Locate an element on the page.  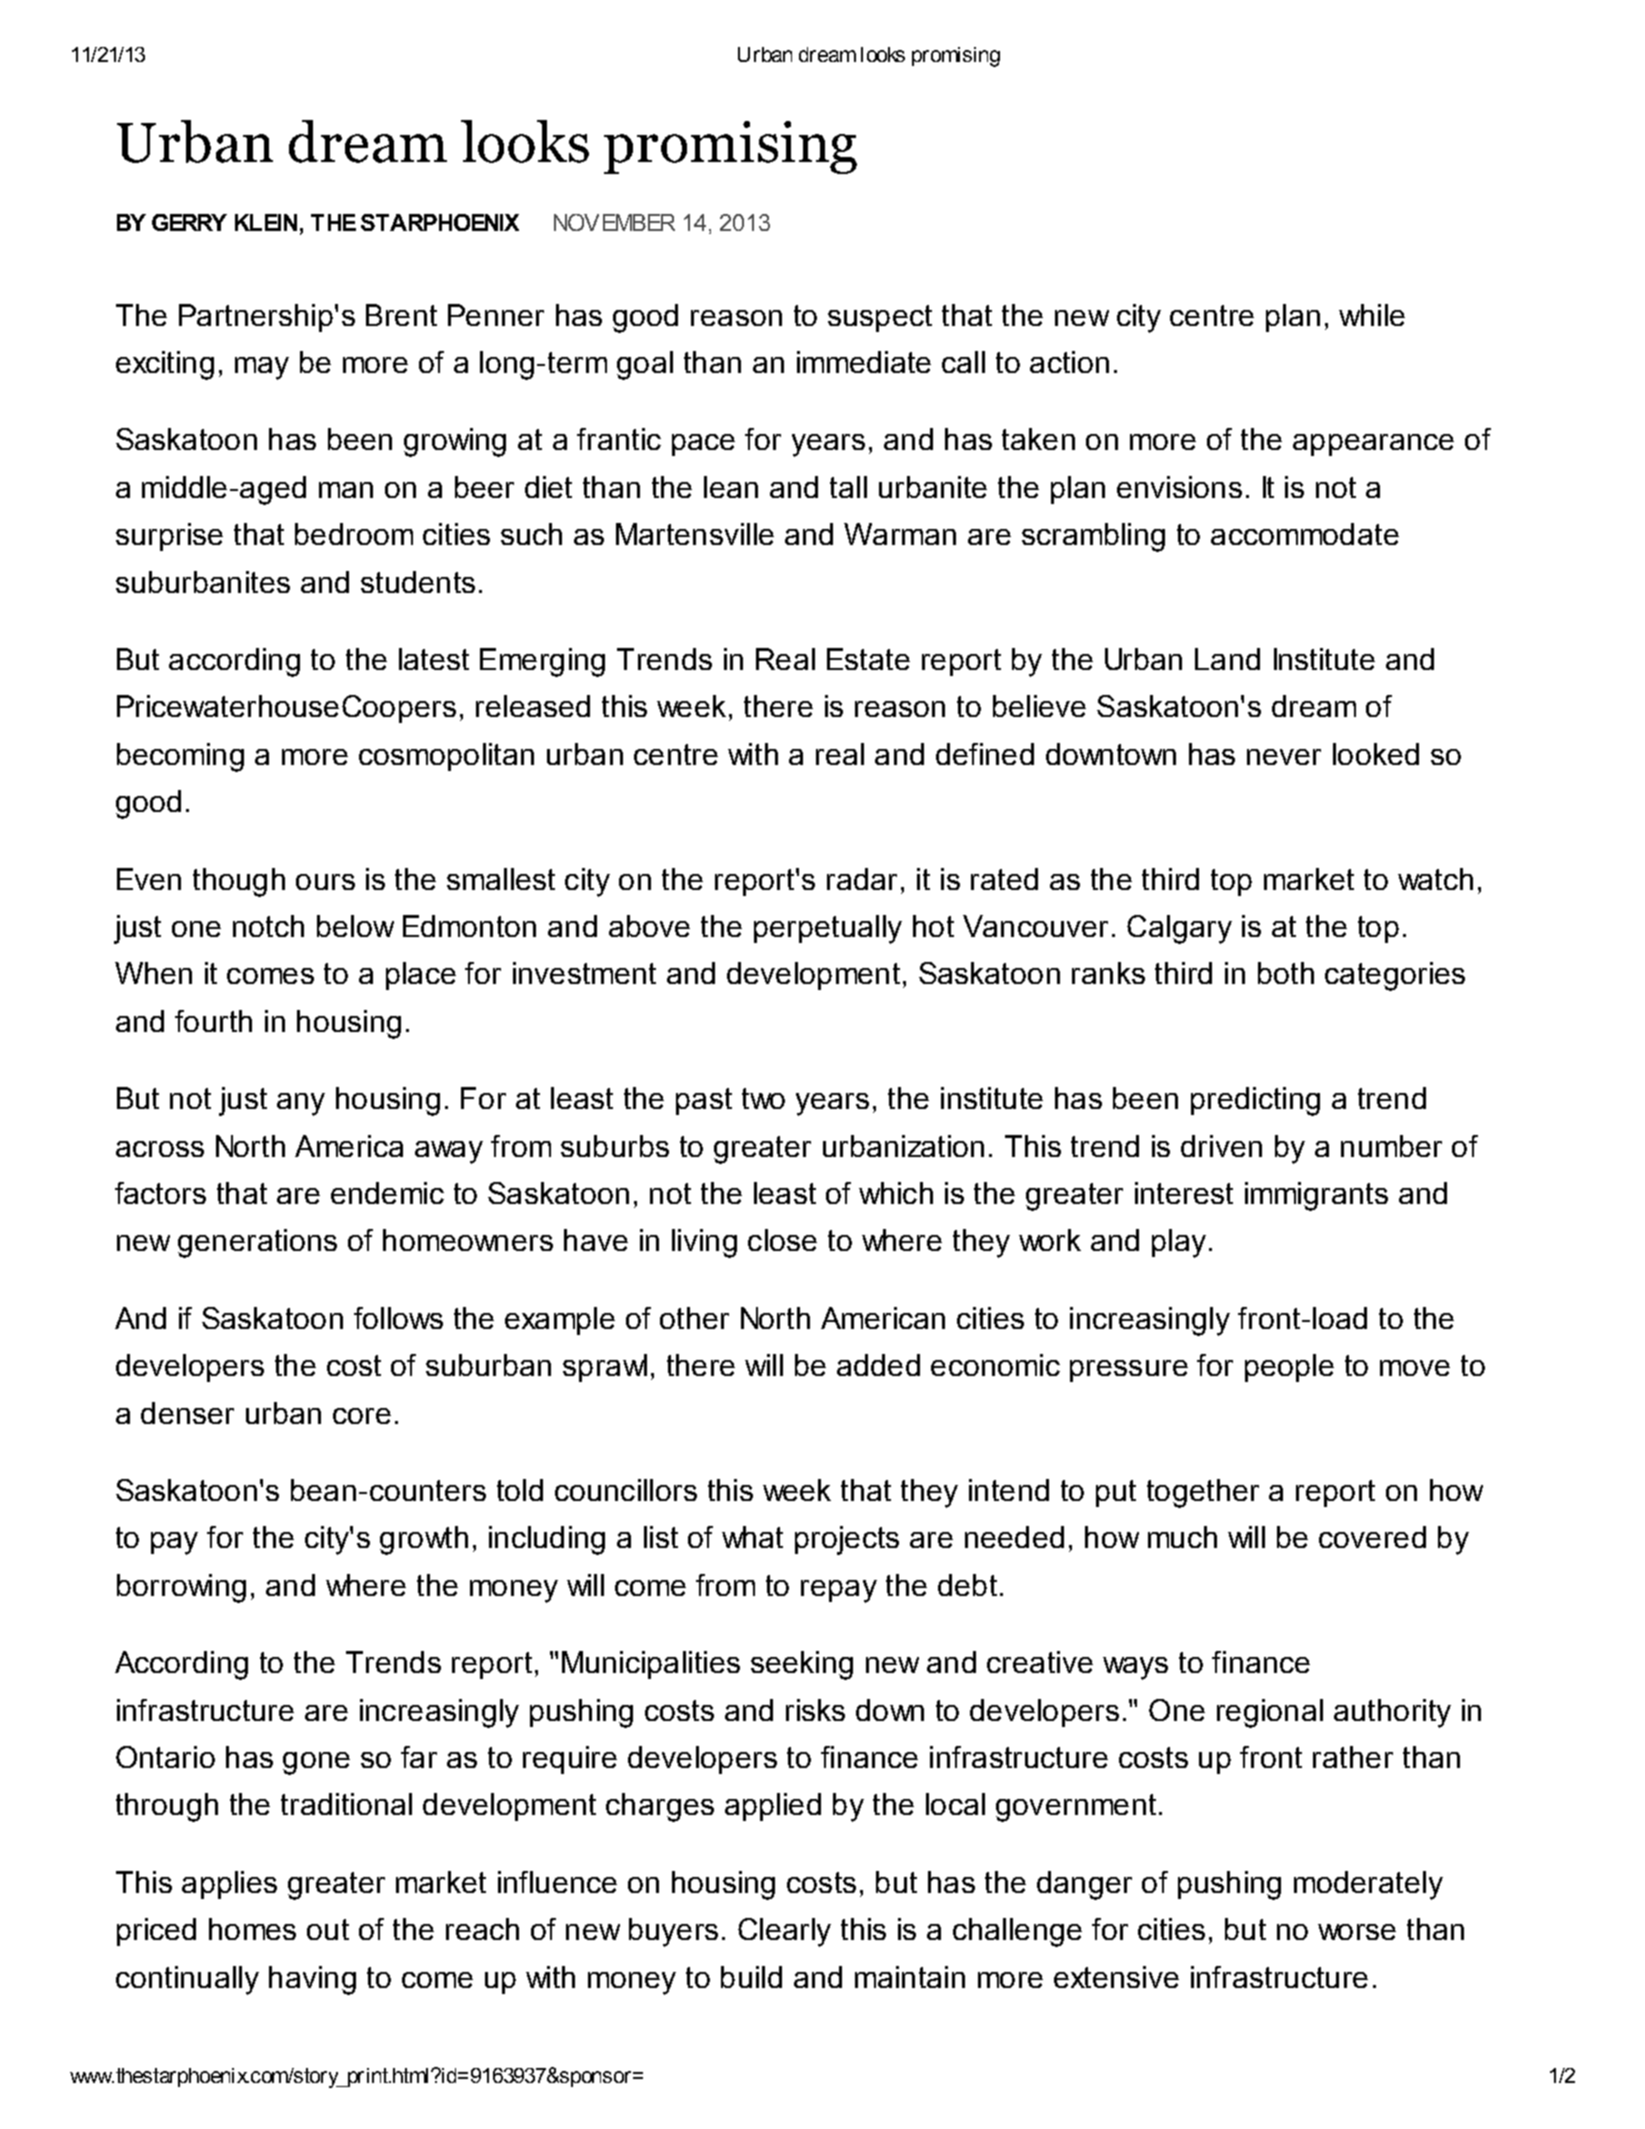
out is located at coordinates (328, 1929).
